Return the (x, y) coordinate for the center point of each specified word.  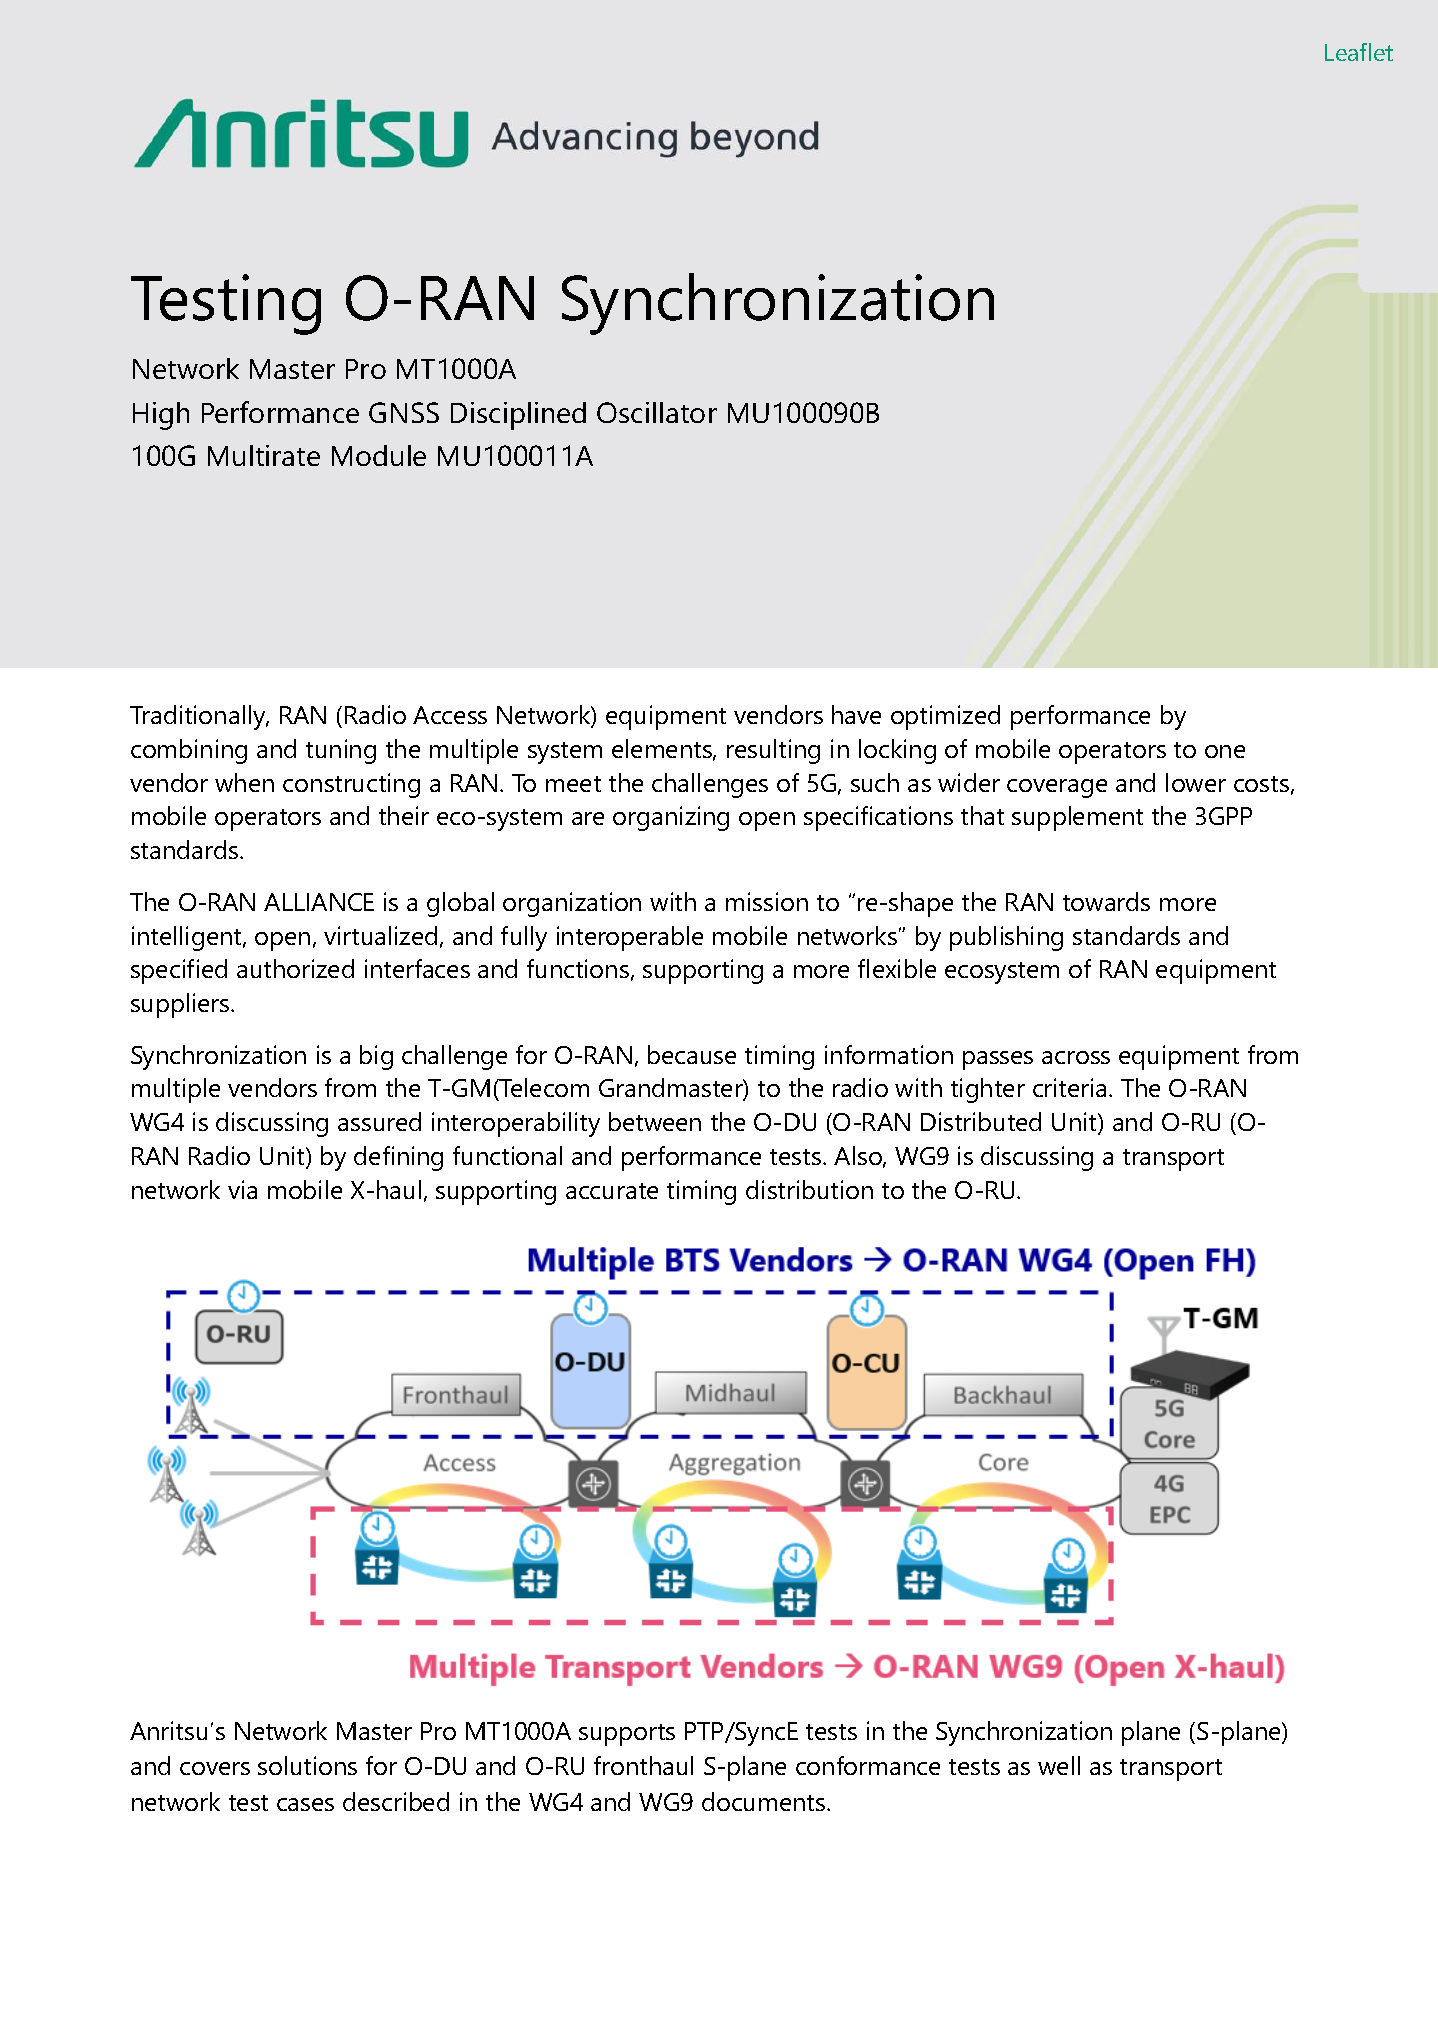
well (1059, 1765)
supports (627, 1735)
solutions (307, 1765)
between (655, 1121)
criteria (1069, 1087)
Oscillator (657, 412)
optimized (945, 717)
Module (379, 455)
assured (379, 1121)
